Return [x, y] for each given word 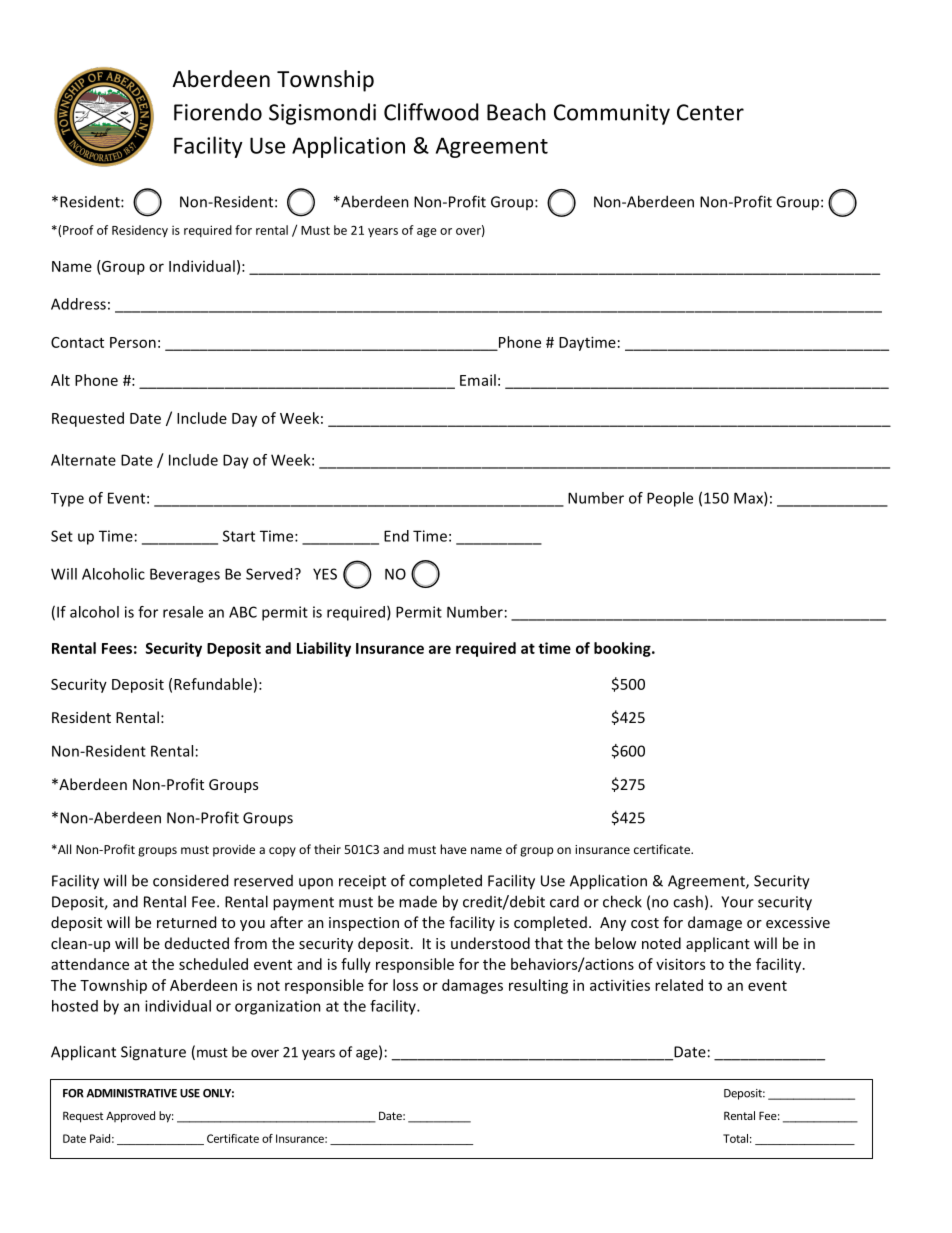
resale [183, 612]
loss [405, 985]
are [440, 649]
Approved [130, 1117]
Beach [516, 112]
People [670, 499]
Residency [140, 231]
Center [710, 112]
